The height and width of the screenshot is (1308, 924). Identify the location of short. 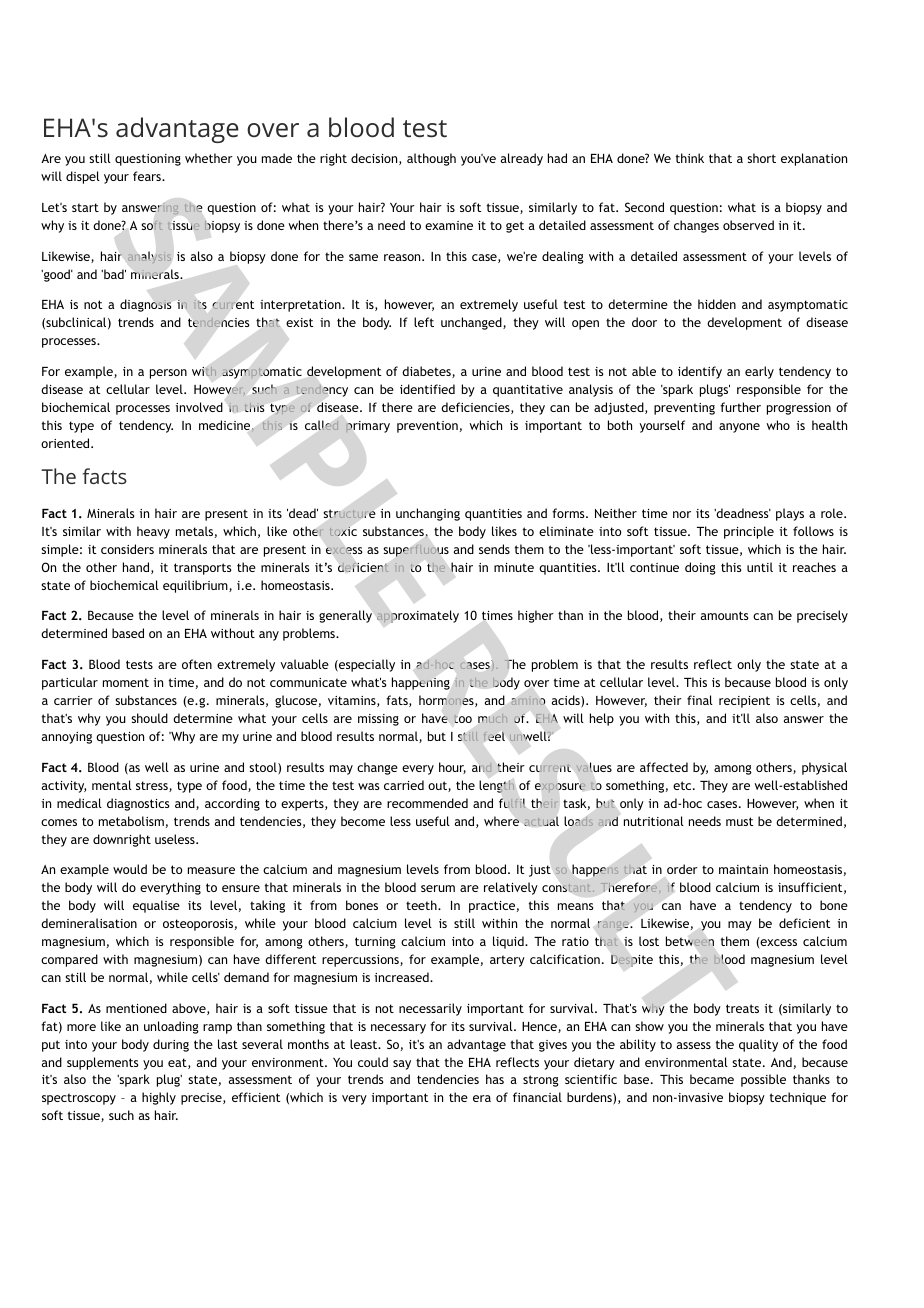
(761, 158).
